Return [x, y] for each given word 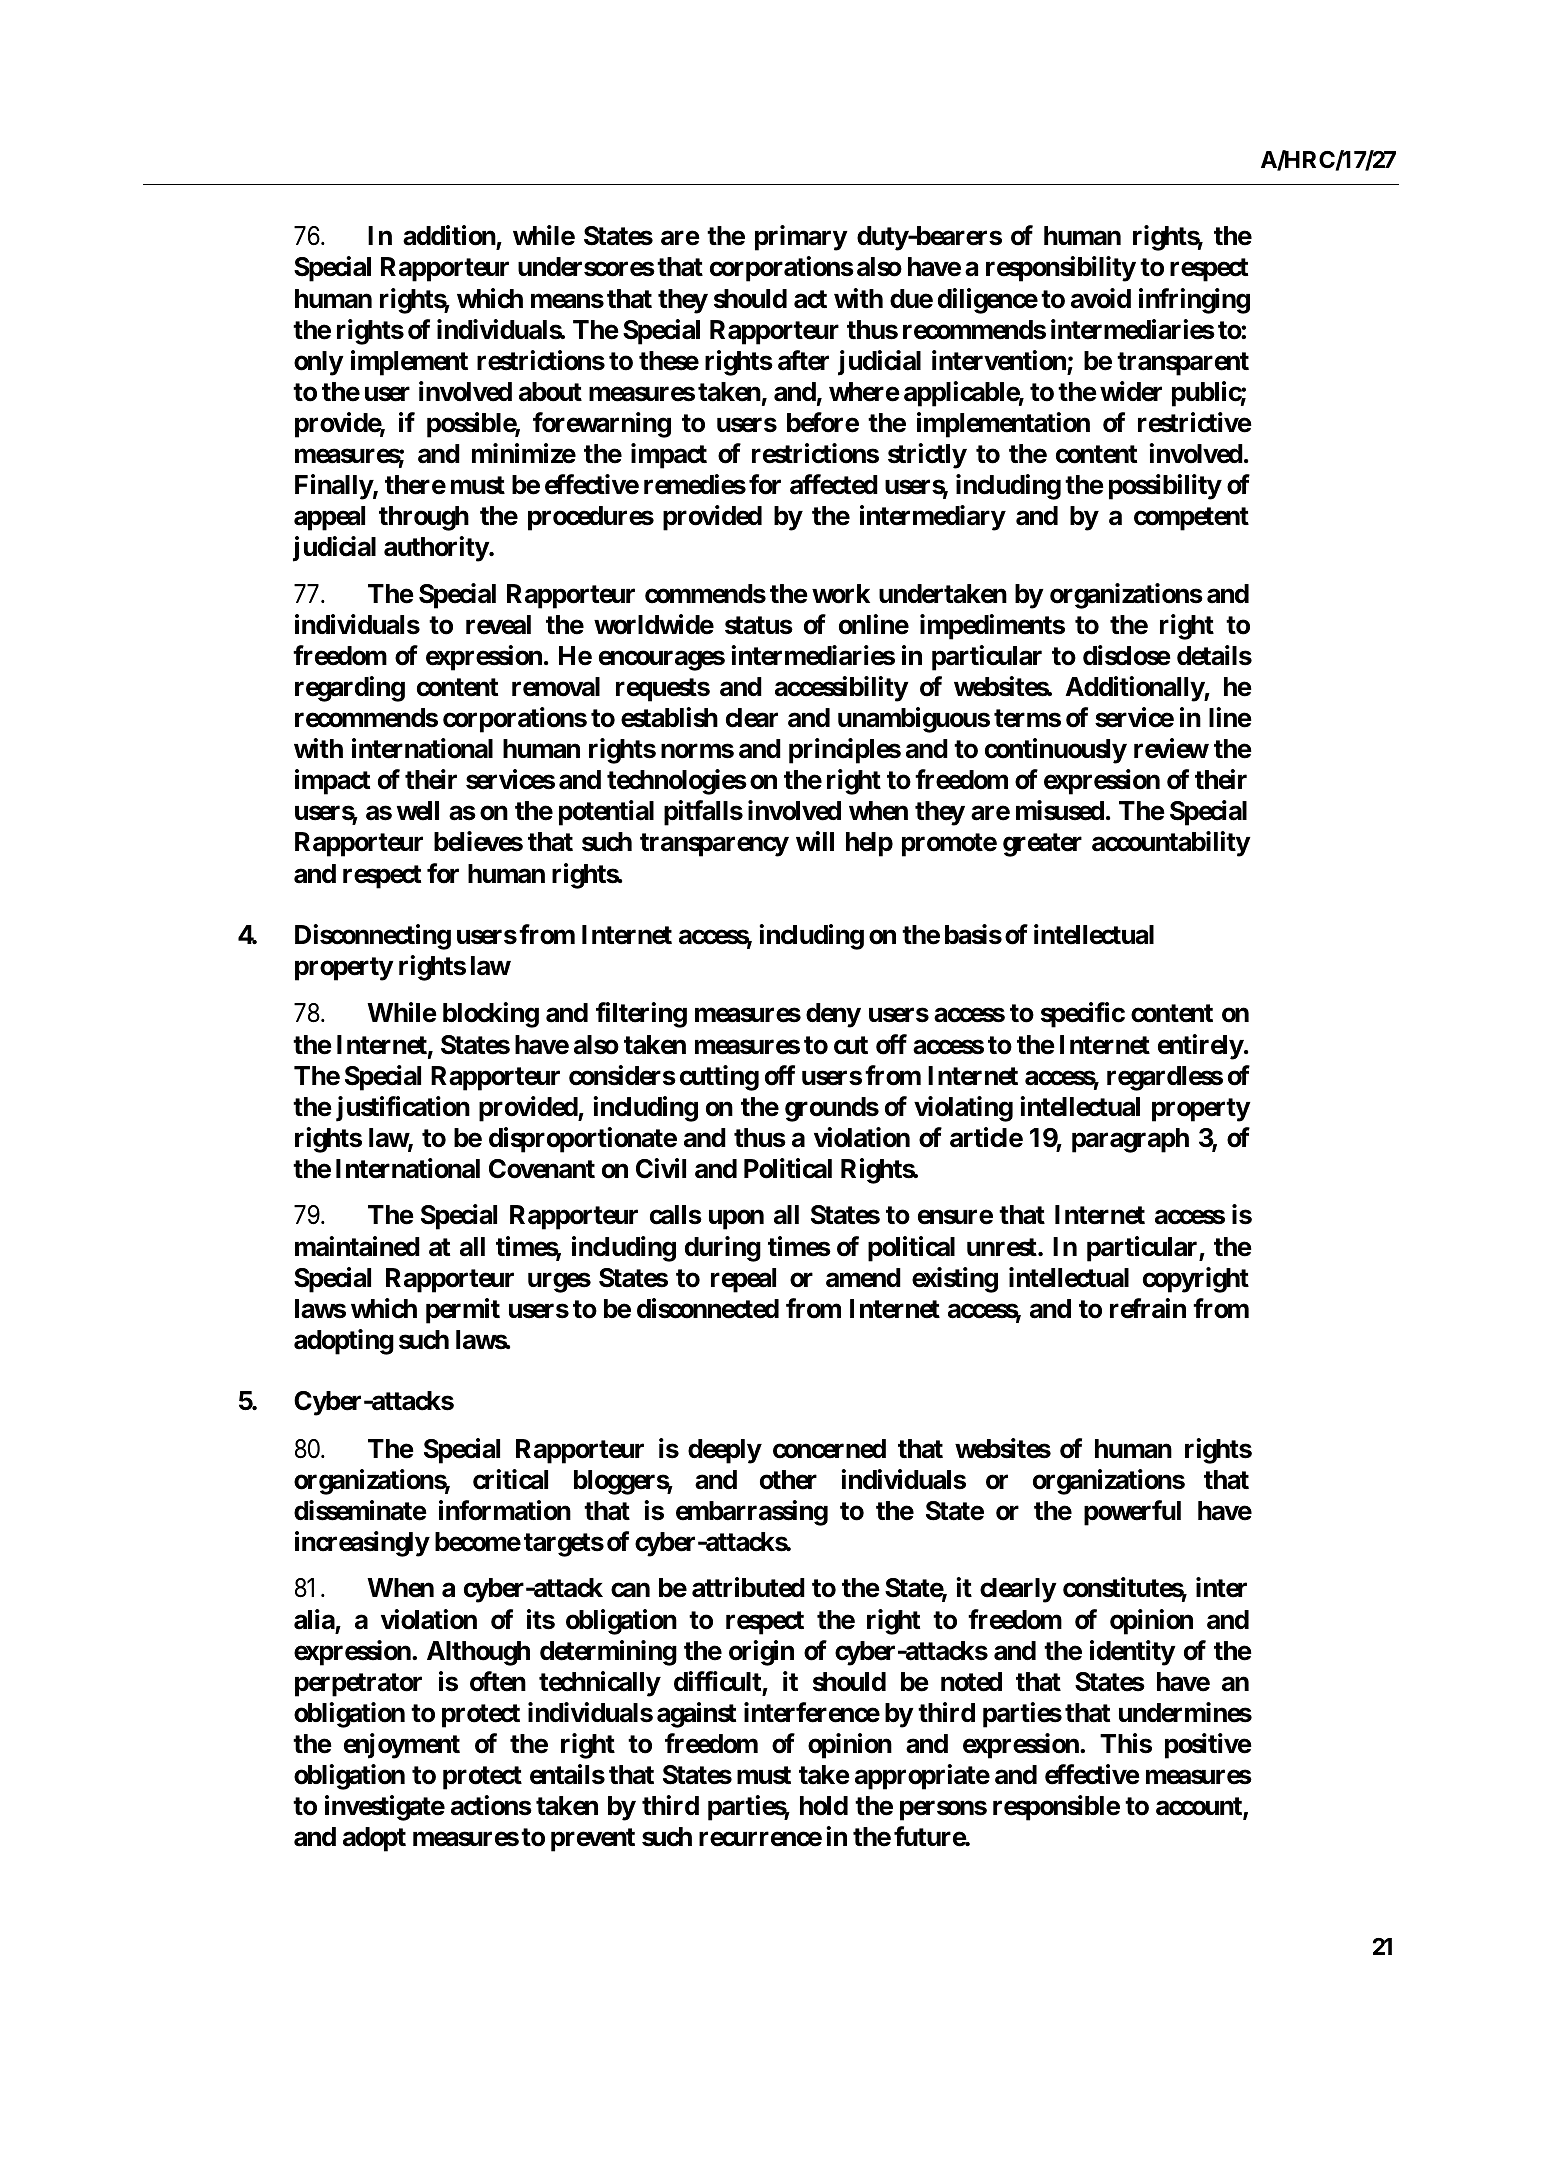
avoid [1101, 298]
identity [1132, 1653]
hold [824, 1806]
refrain [1148, 1308]
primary [801, 238]
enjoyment [402, 1746]
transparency [714, 845]
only [318, 363]
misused [1060, 810]
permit [463, 1311]
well [418, 811]
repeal [743, 1280]
